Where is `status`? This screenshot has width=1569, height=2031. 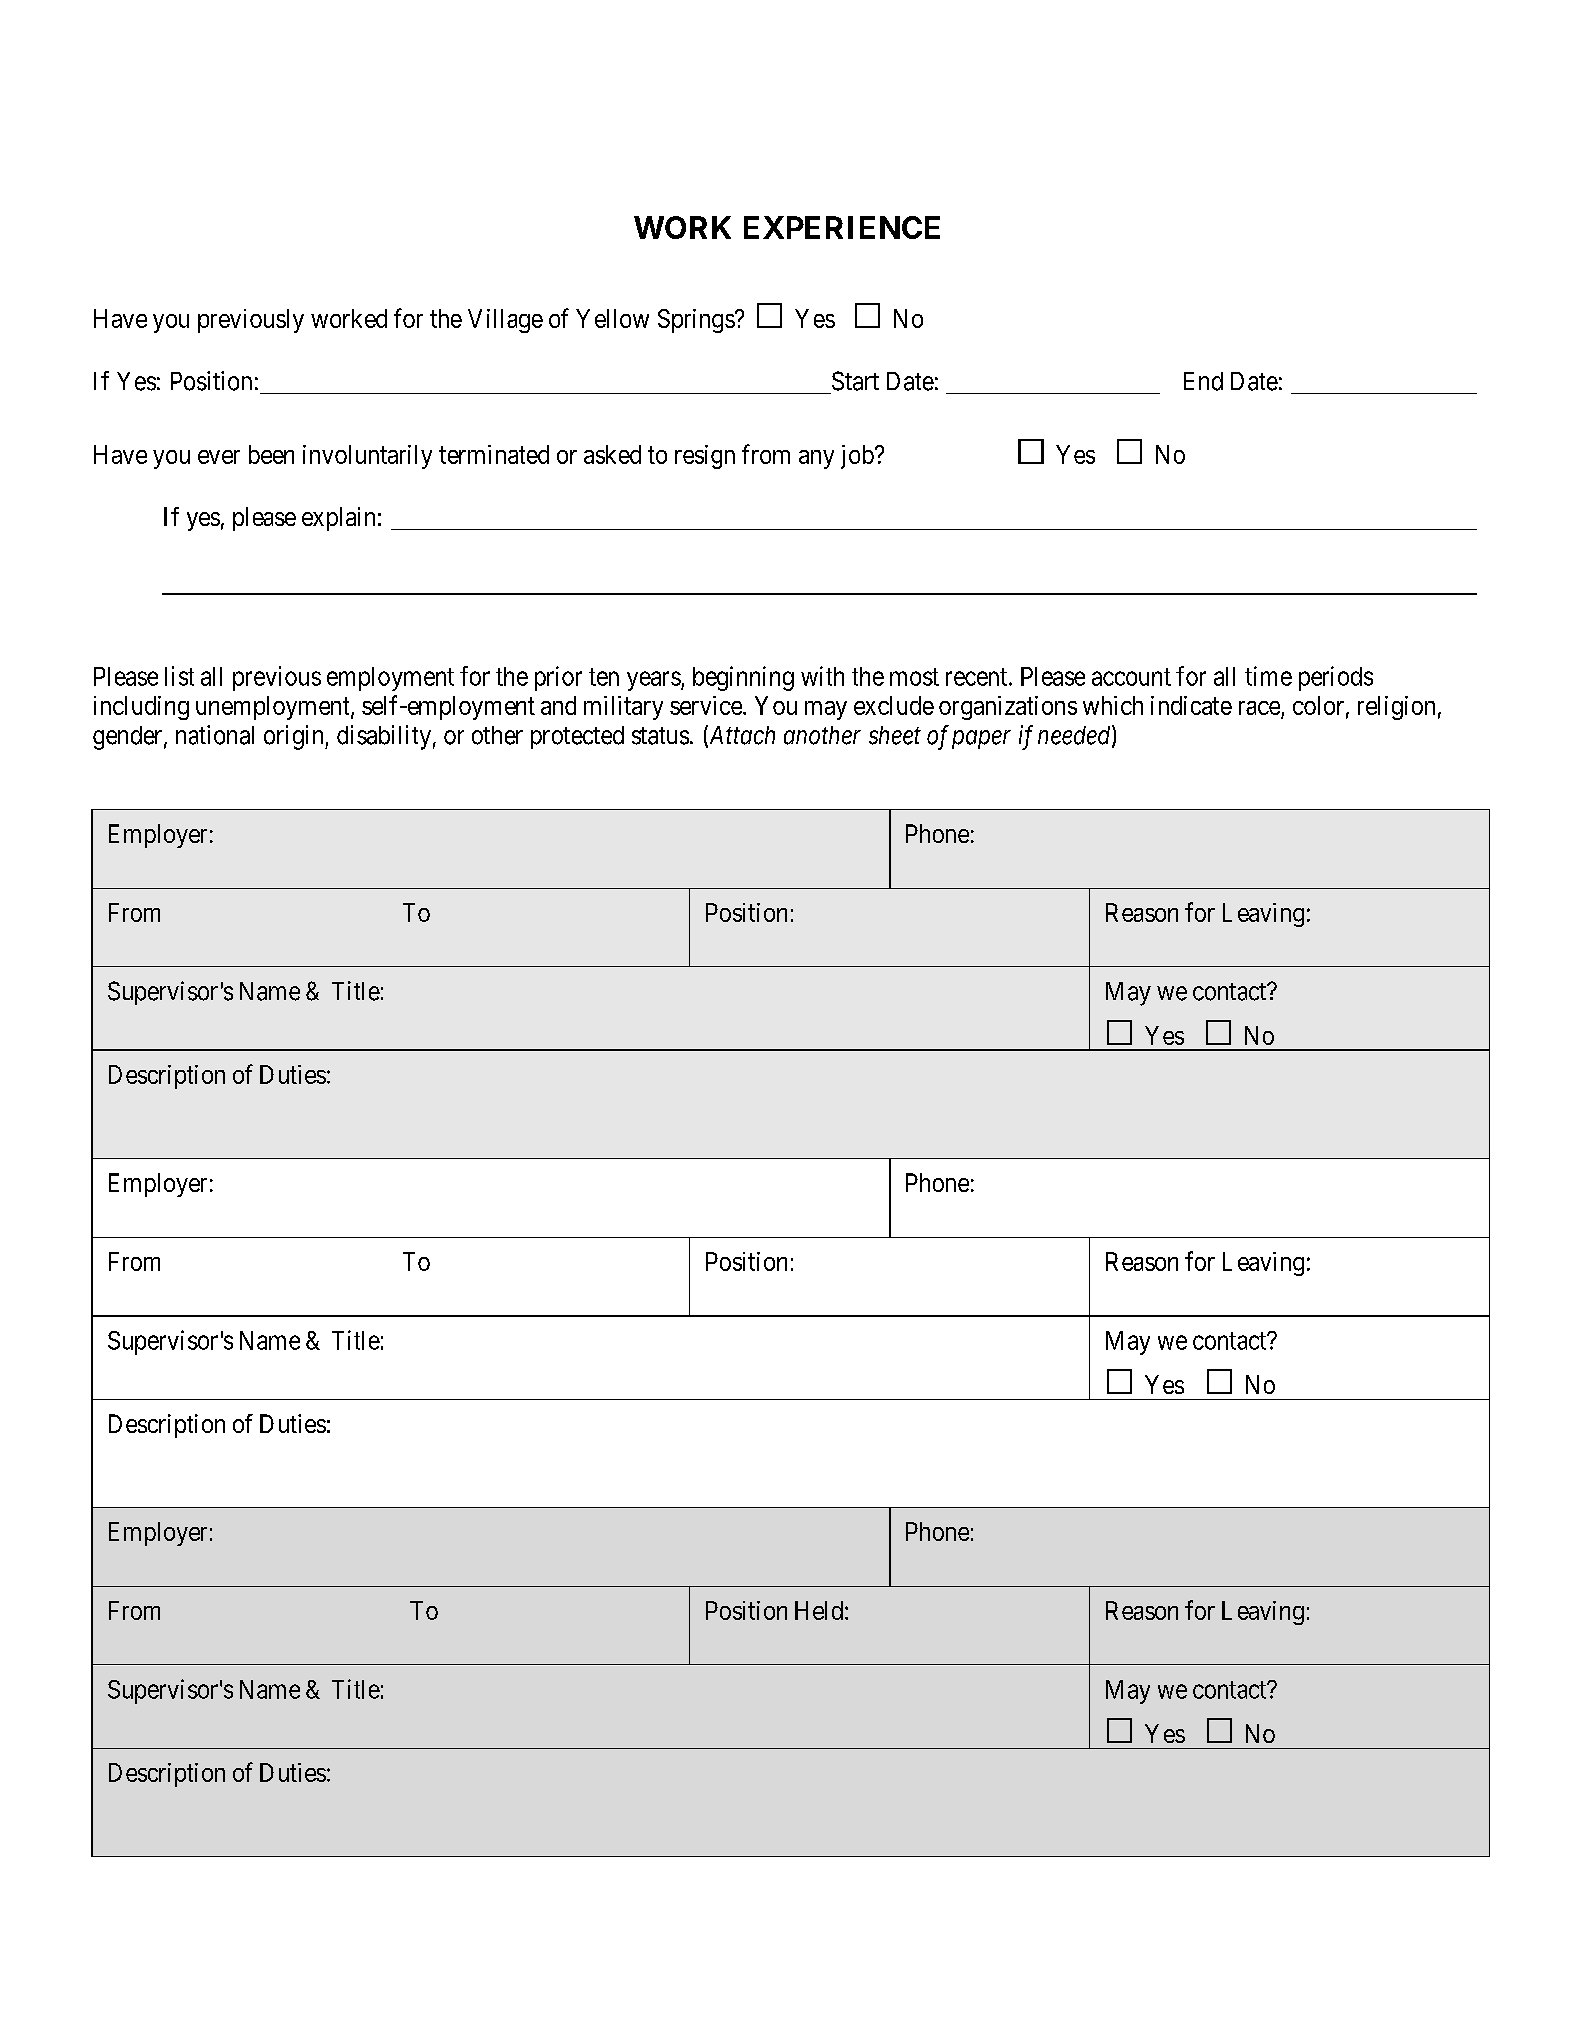
status is located at coordinates (660, 736).
